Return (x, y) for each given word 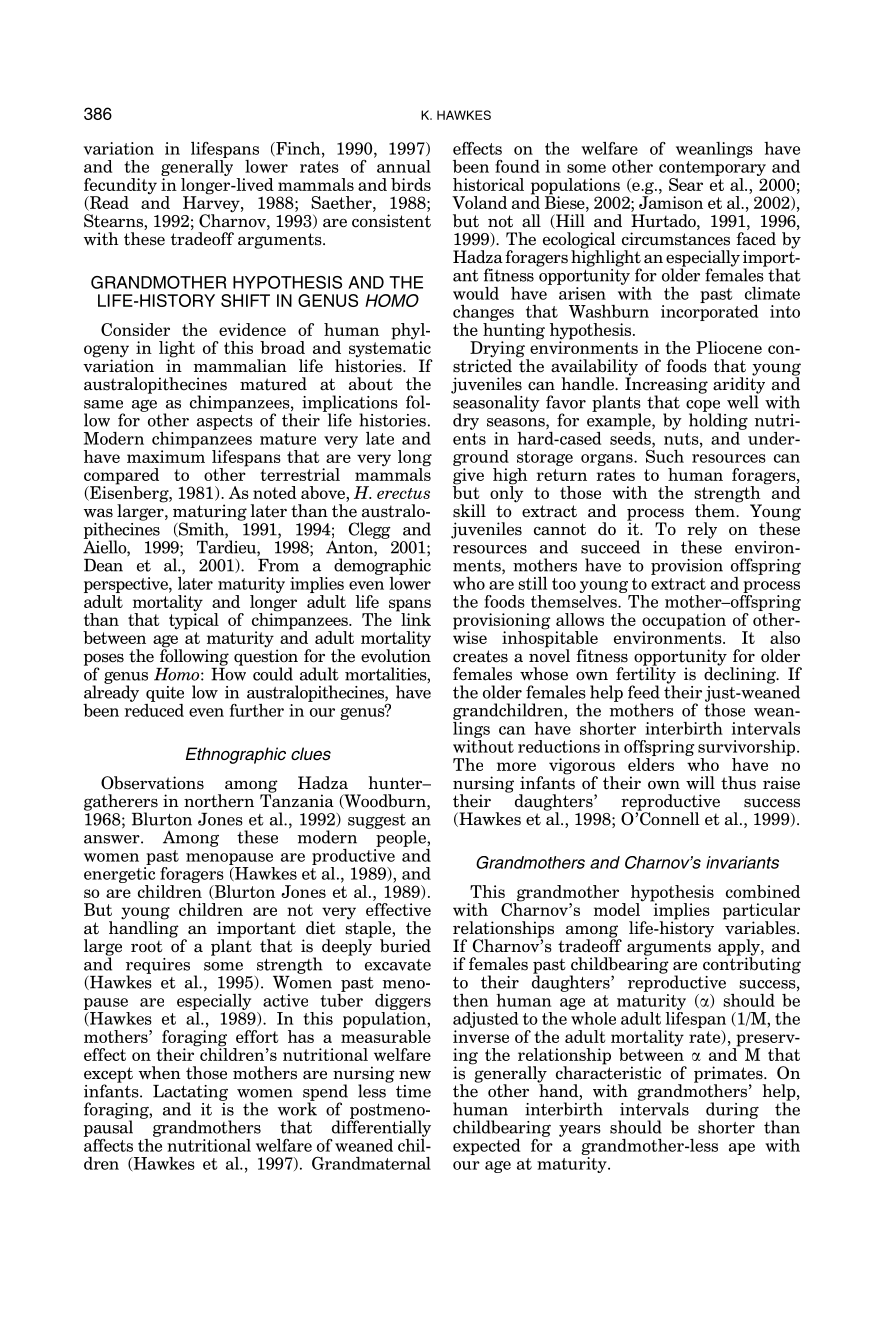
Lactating (190, 1094)
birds (411, 184)
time (413, 1091)
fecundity (120, 187)
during (732, 1111)
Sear (686, 184)
